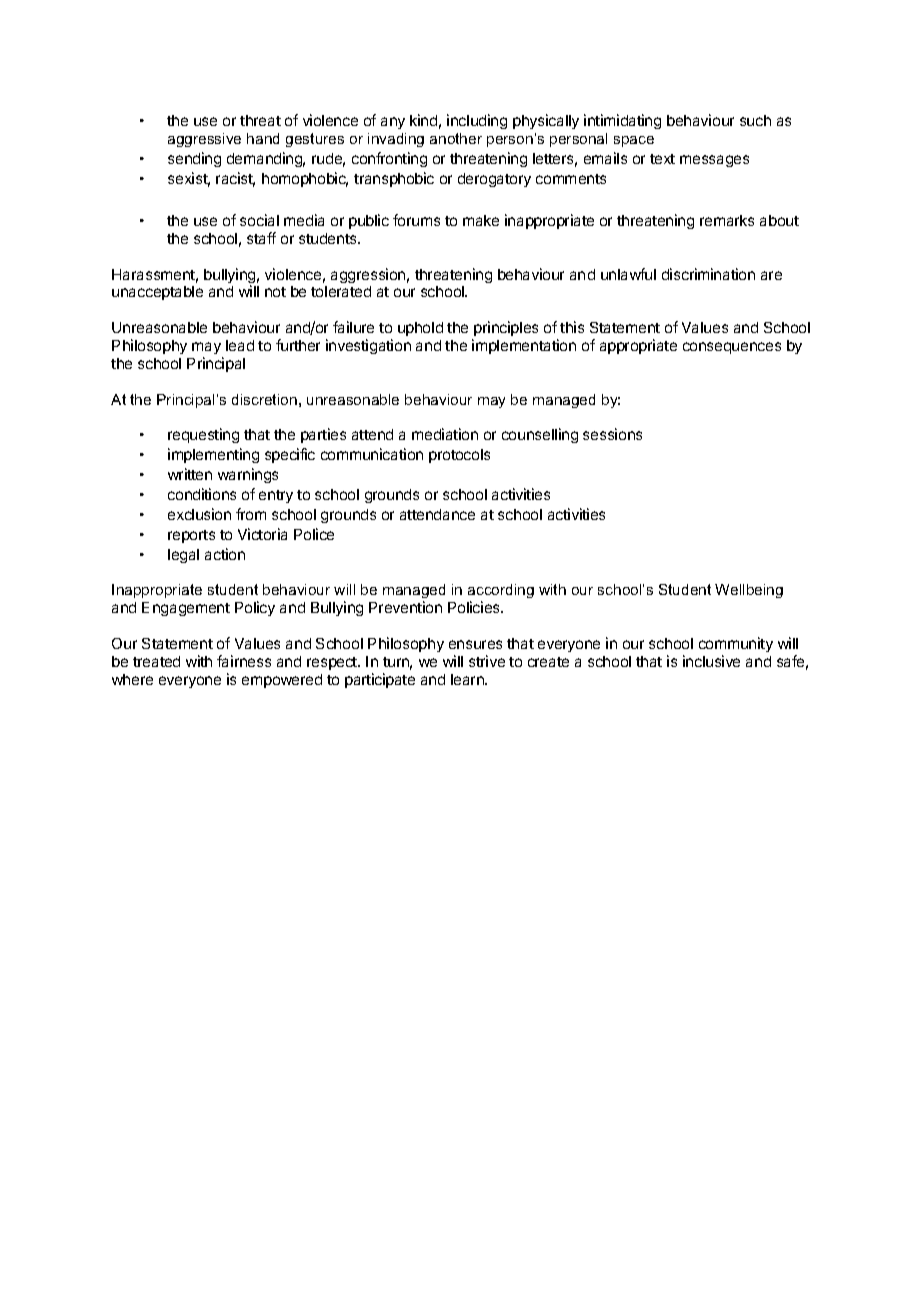 The image size is (924, 1308). Describe the element at coordinates (487, 661) in the page. I see `strive` at that location.
